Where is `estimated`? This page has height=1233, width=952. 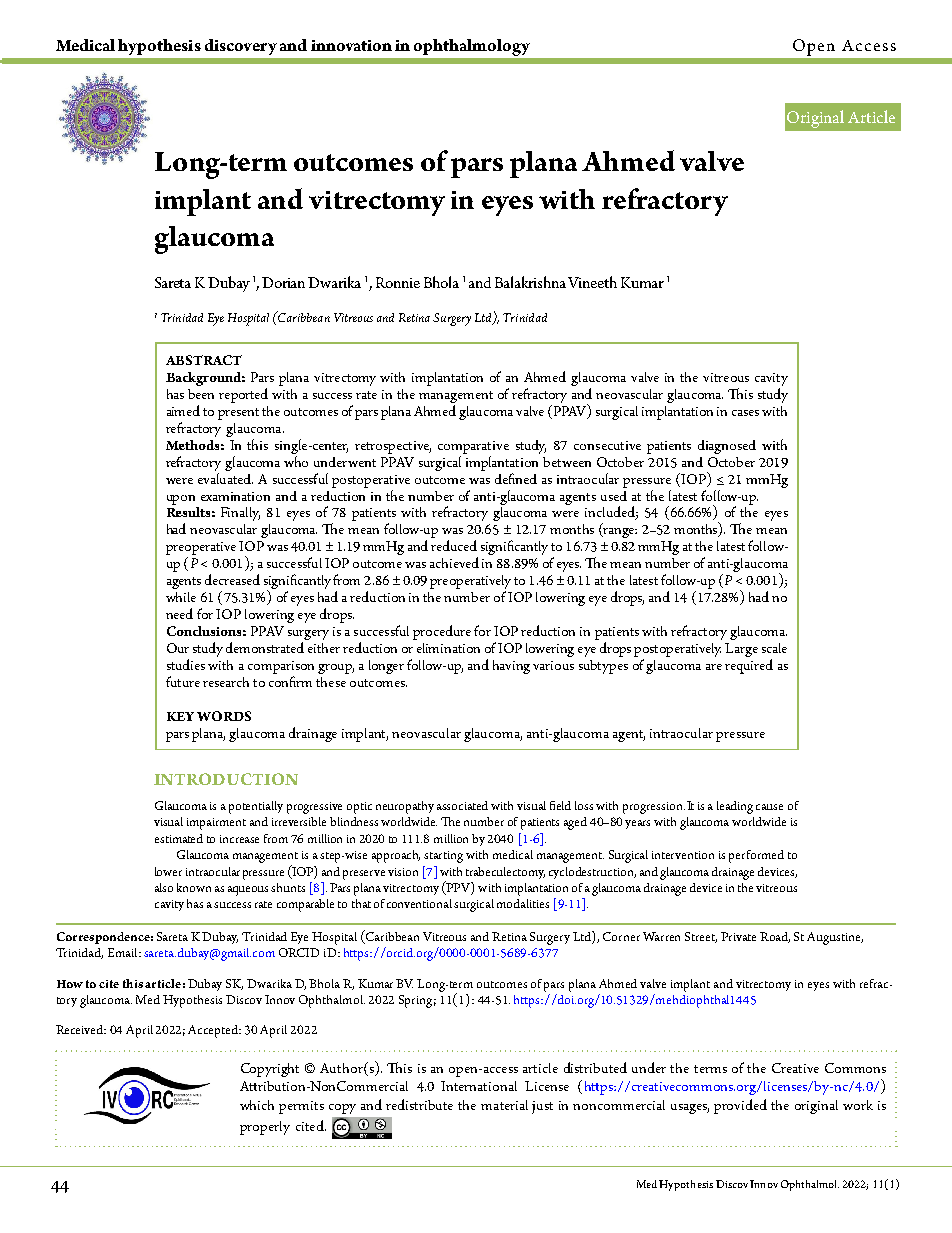 estimated is located at coordinates (179, 838).
